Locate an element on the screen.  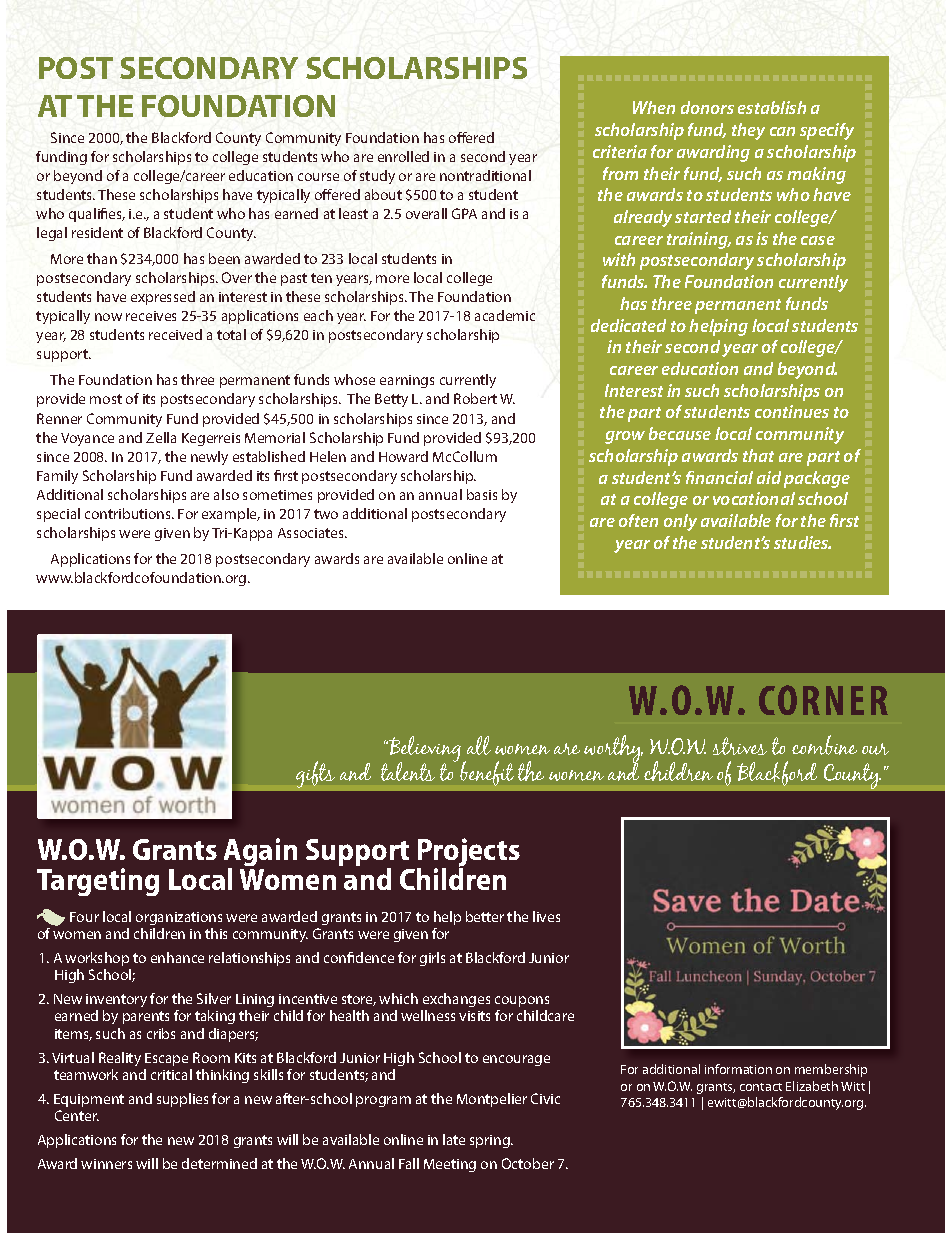
enrolled is located at coordinates (403, 156).
